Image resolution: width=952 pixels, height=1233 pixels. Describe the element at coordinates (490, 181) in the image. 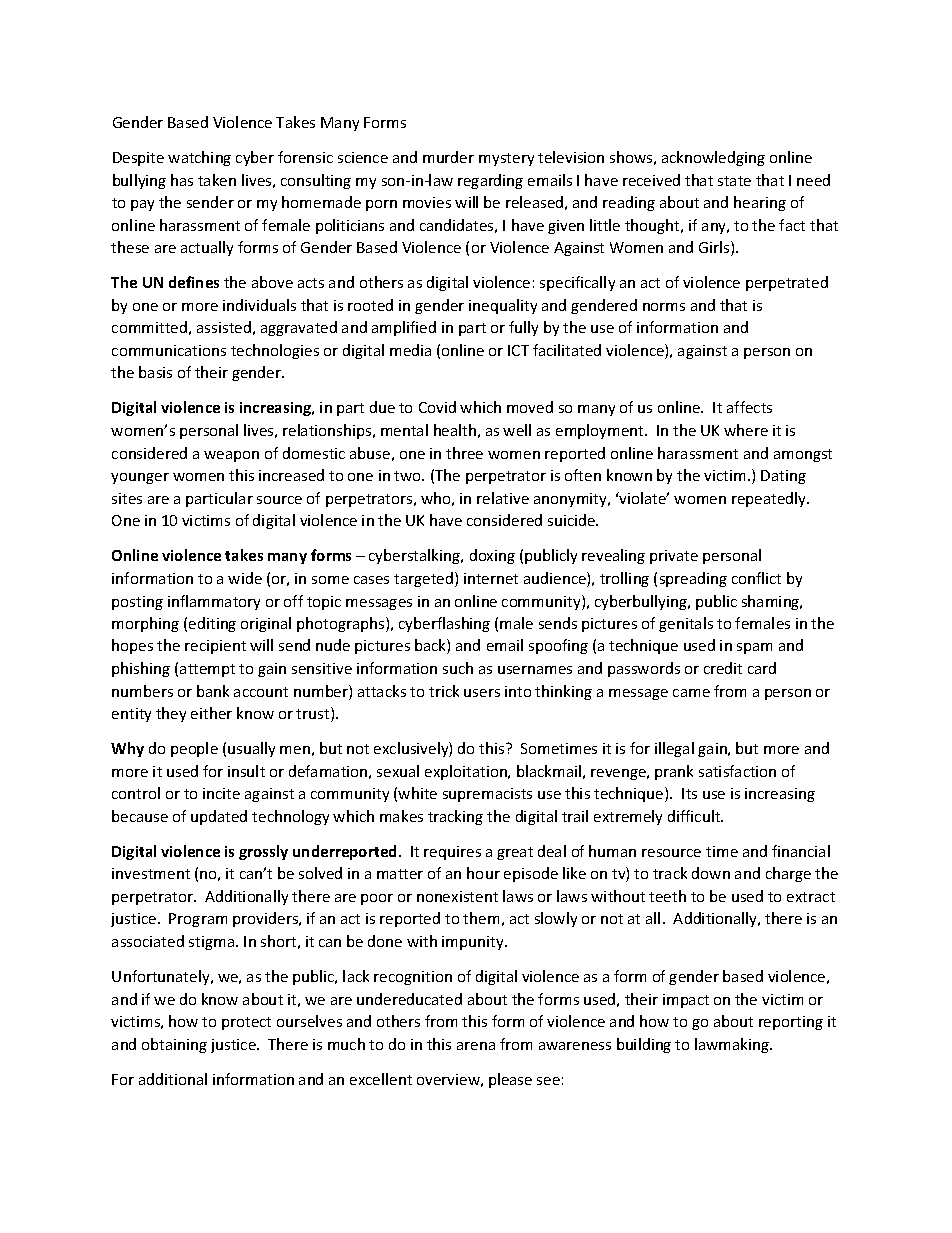

I see `regarding` at that location.
